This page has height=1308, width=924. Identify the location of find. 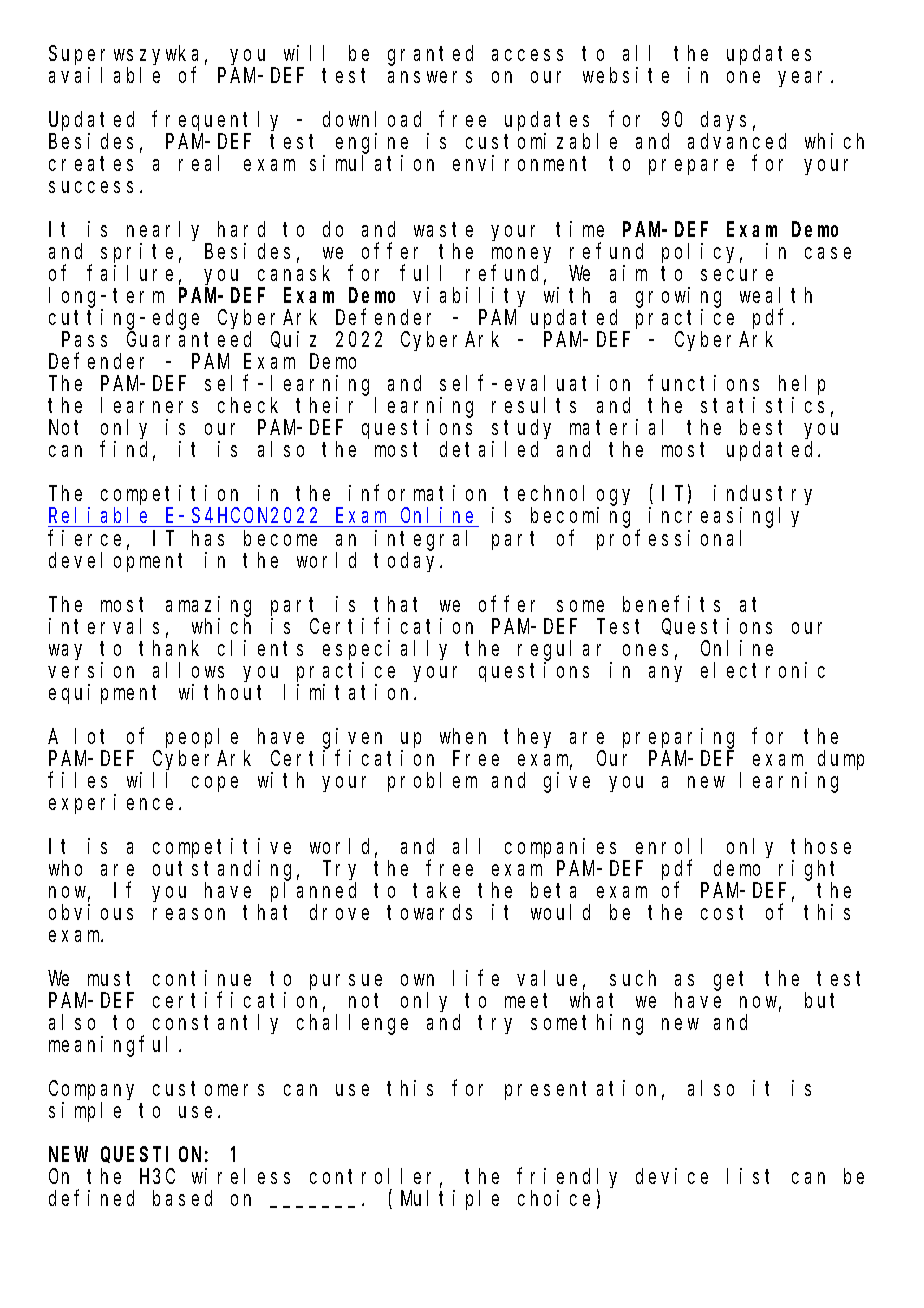
(127, 451).
